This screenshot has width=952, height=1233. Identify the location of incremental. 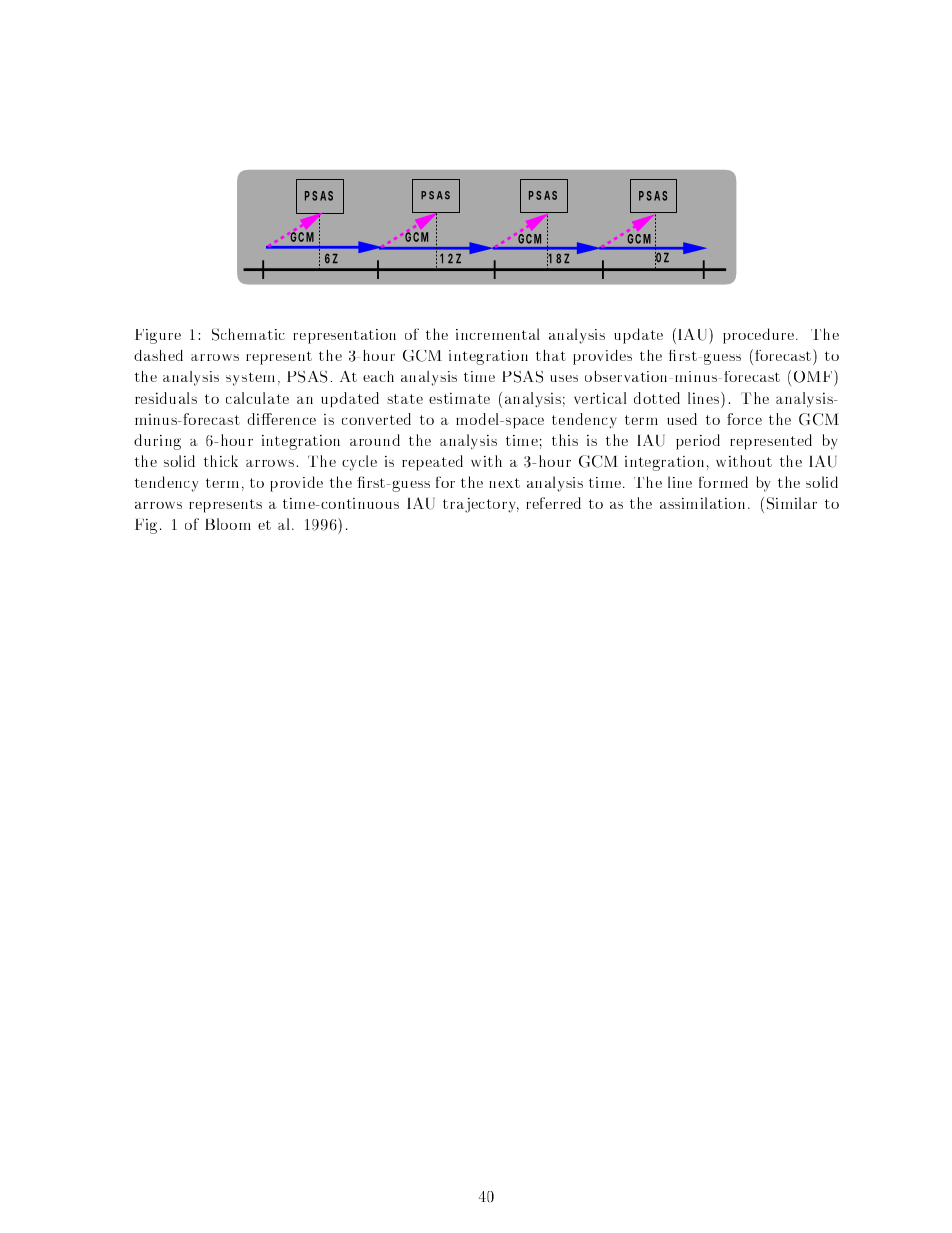
(498, 334).
